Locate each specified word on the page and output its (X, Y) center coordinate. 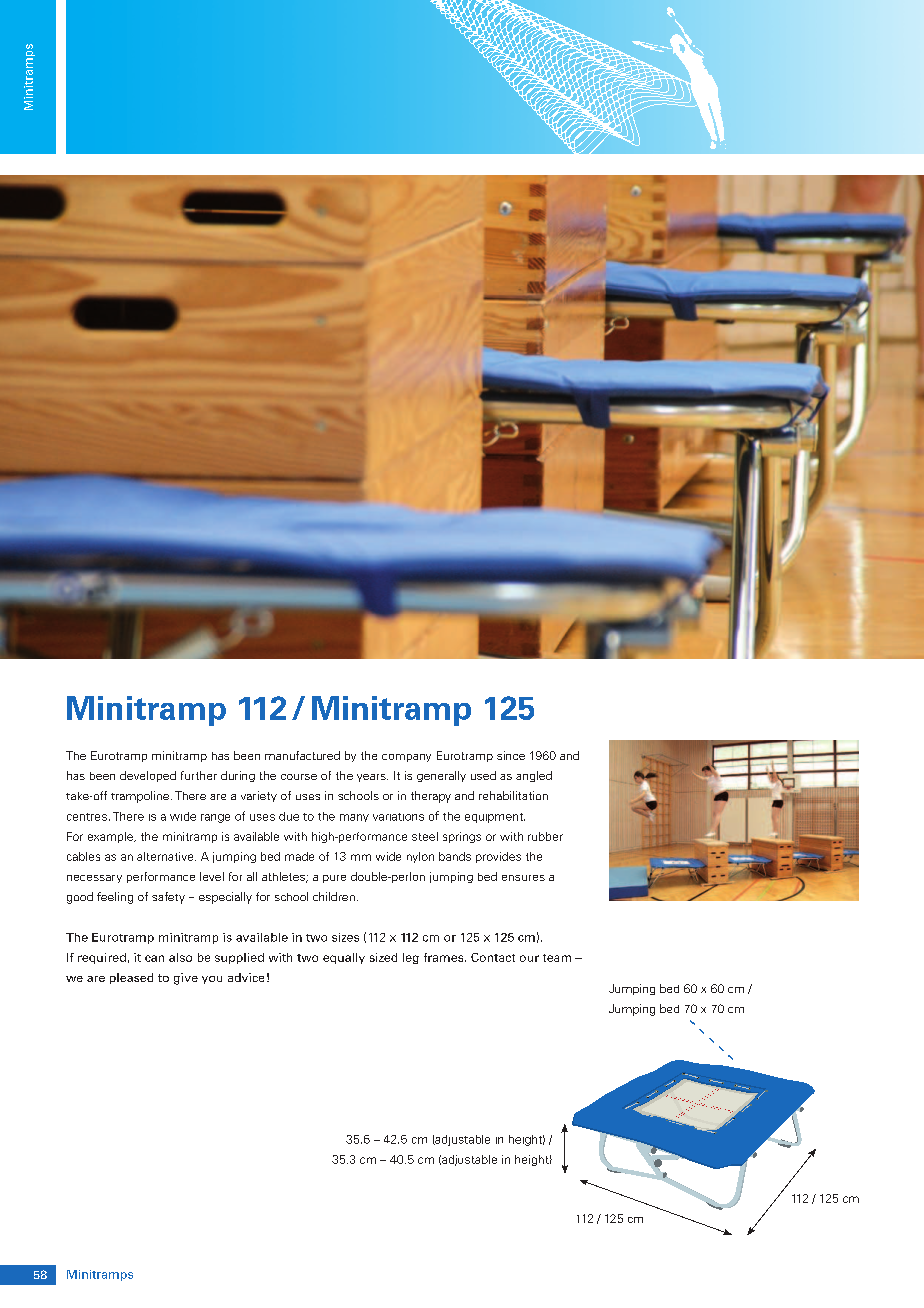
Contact (493, 957)
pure (334, 879)
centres (87, 817)
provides (498, 857)
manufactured (302, 755)
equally (344, 958)
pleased (131, 978)
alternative (166, 856)
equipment (495, 818)
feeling (115, 898)
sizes (345, 937)
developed (148, 776)
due (289, 816)
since (511, 755)
